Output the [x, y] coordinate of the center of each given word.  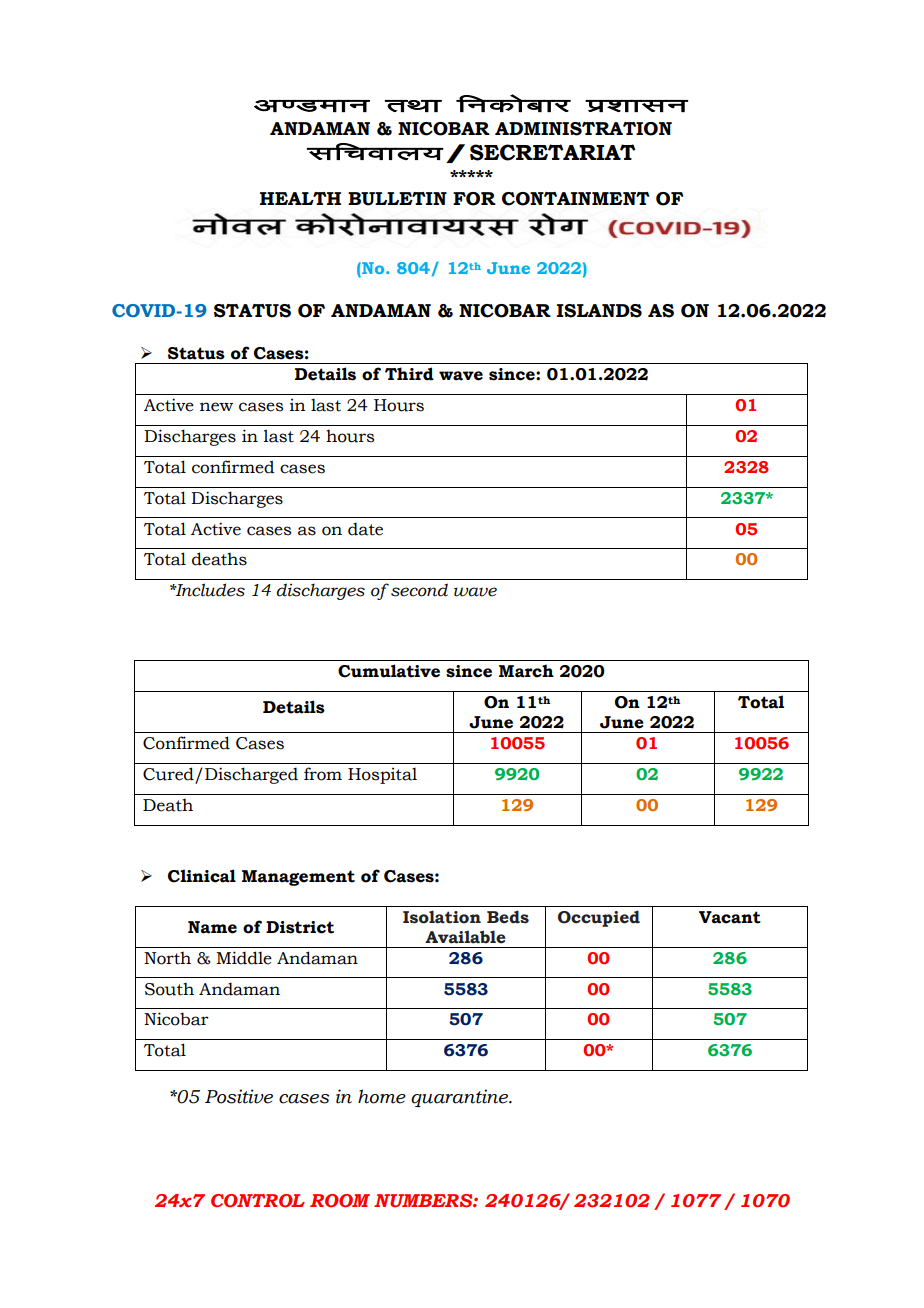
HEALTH [300, 198]
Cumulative [389, 671]
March [526, 671]
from [323, 774]
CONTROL [258, 1201]
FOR [474, 199]
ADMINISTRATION [583, 129]
